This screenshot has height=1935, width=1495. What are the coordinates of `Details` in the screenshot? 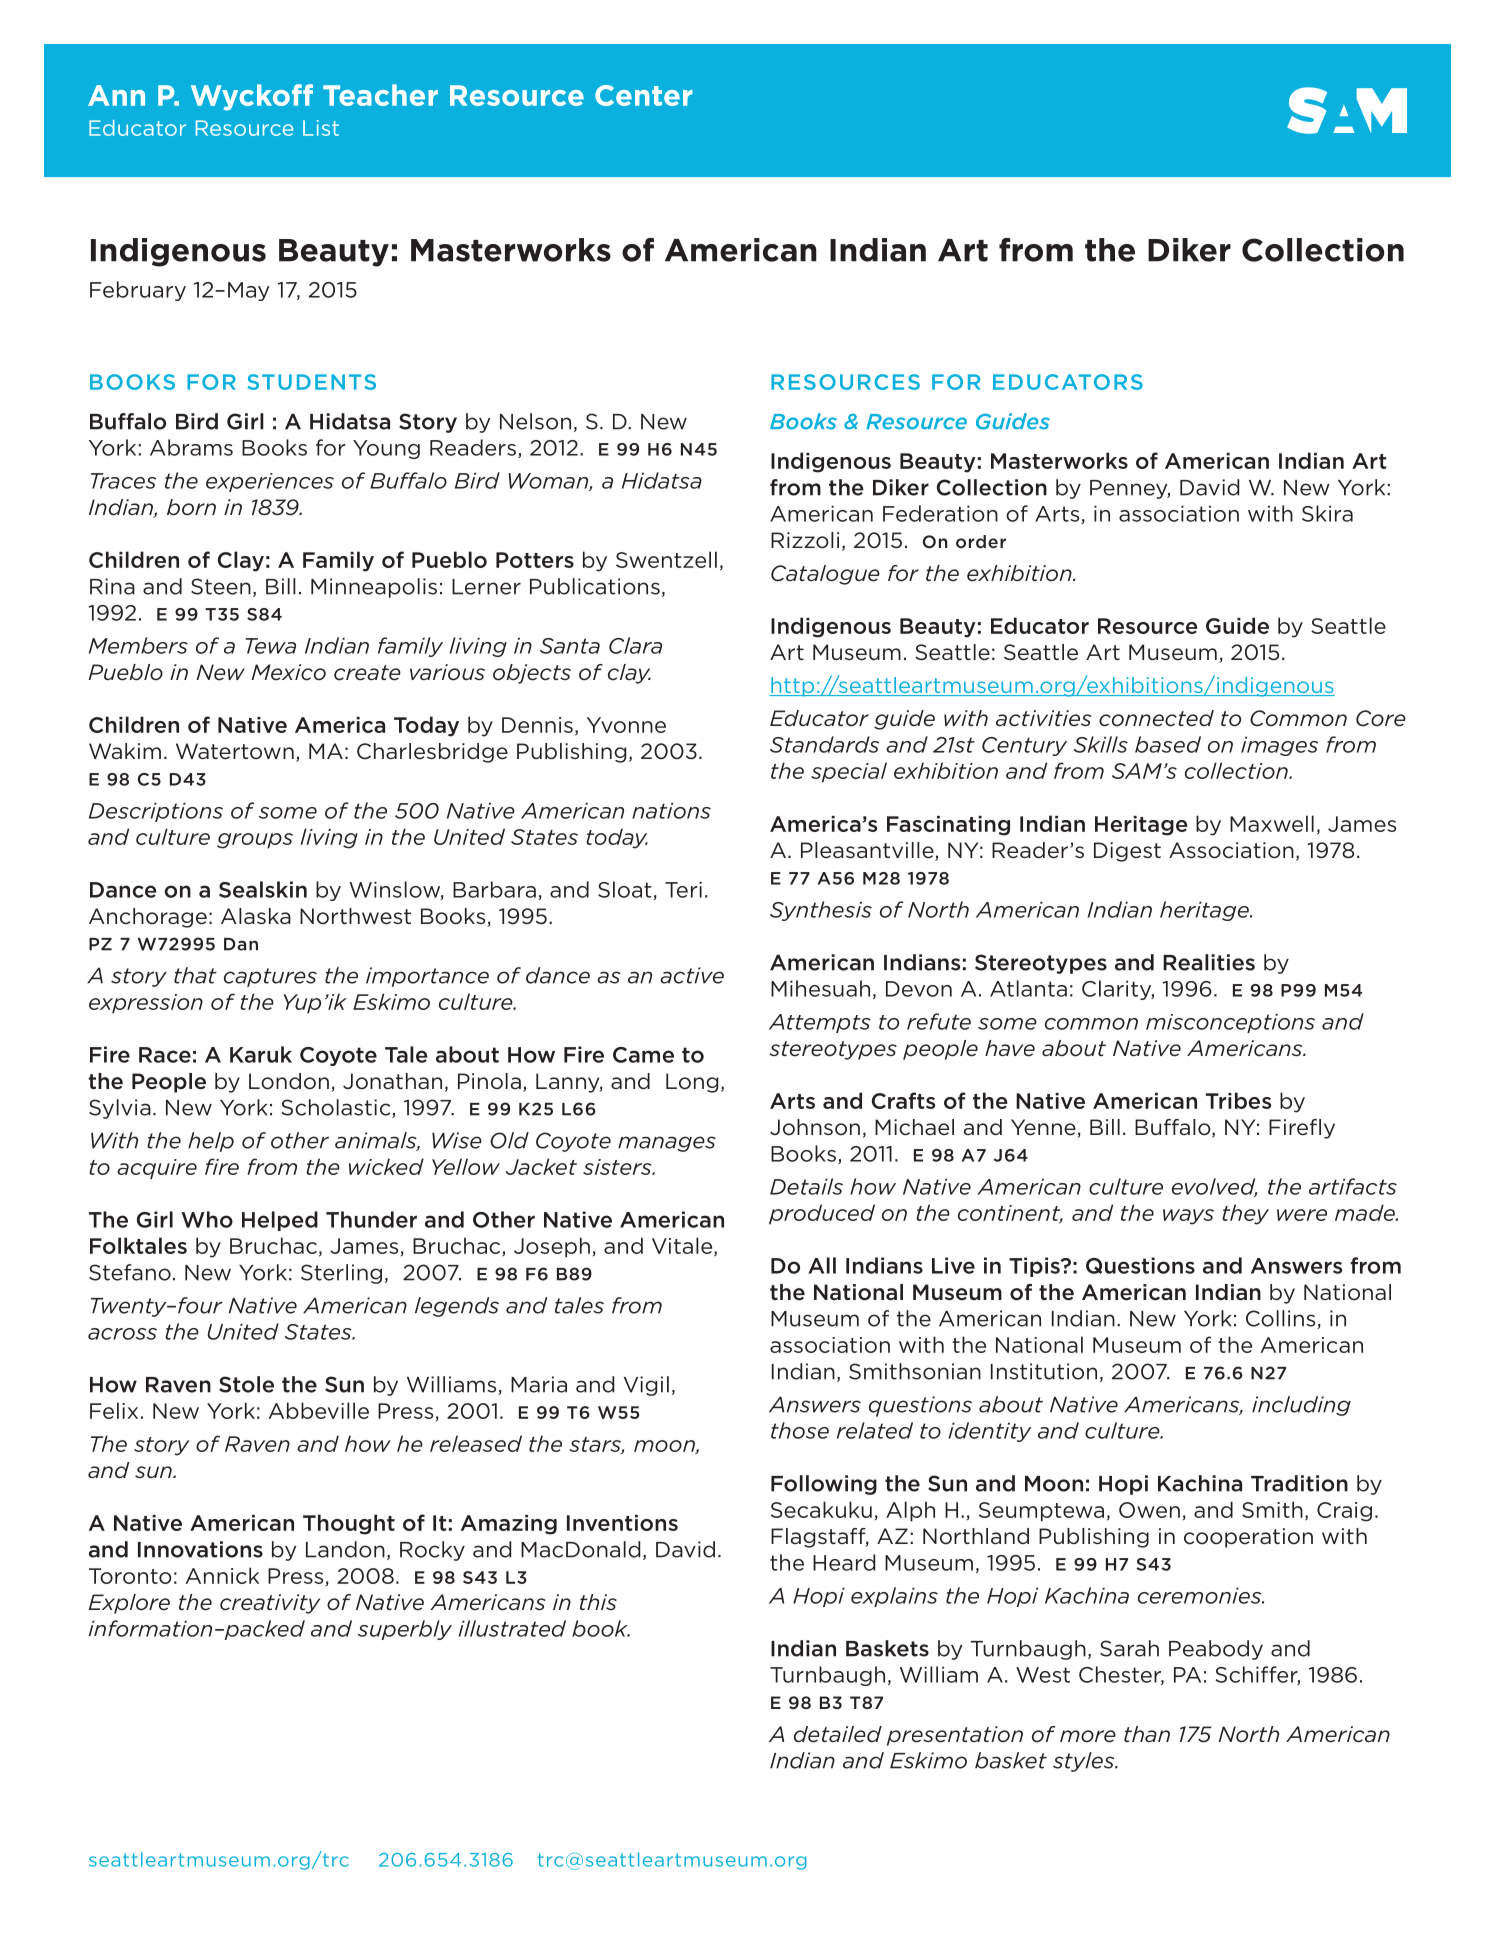 It's located at (806, 1186).
